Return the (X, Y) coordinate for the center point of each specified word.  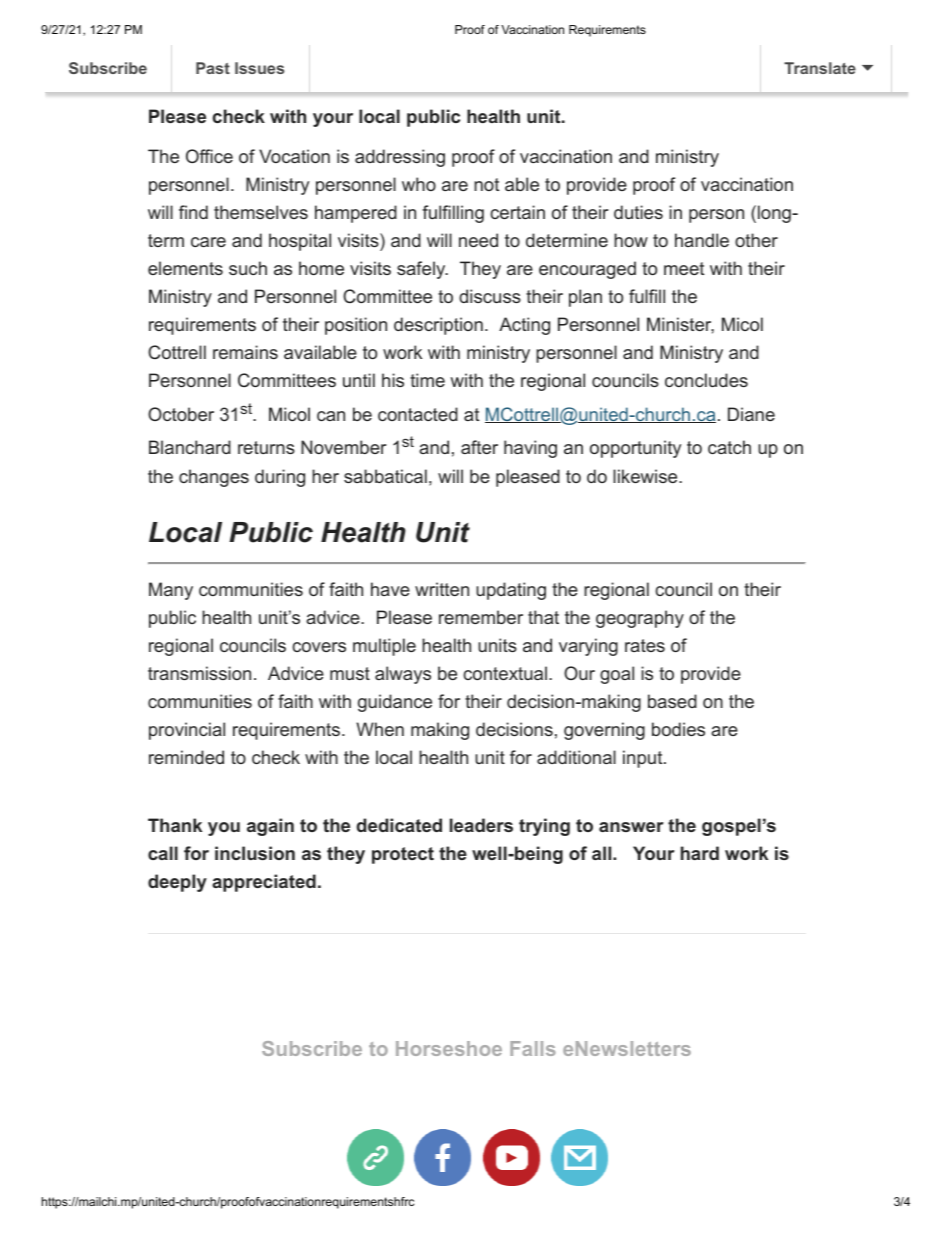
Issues (259, 68)
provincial (187, 731)
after (479, 447)
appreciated (264, 883)
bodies (678, 729)
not (487, 184)
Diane (751, 414)
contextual (505, 673)
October (181, 414)
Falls (533, 1048)
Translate (820, 68)
